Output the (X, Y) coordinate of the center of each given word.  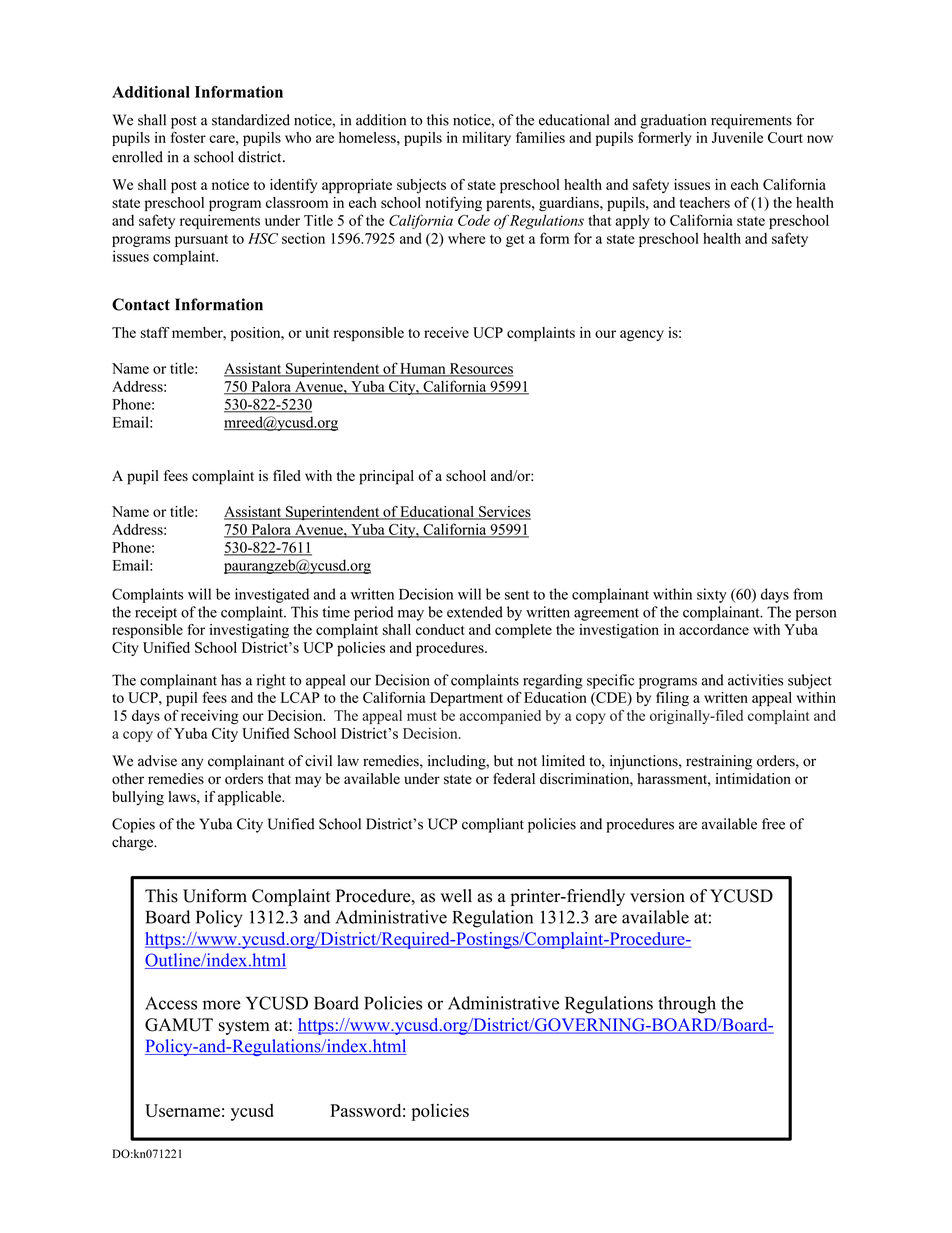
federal (514, 778)
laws (183, 796)
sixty (712, 595)
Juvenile (737, 137)
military (486, 139)
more (222, 1005)
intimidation (753, 778)
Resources (480, 369)
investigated (272, 595)
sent (517, 595)
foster (188, 137)
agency (642, 336)
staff (155, 332)
